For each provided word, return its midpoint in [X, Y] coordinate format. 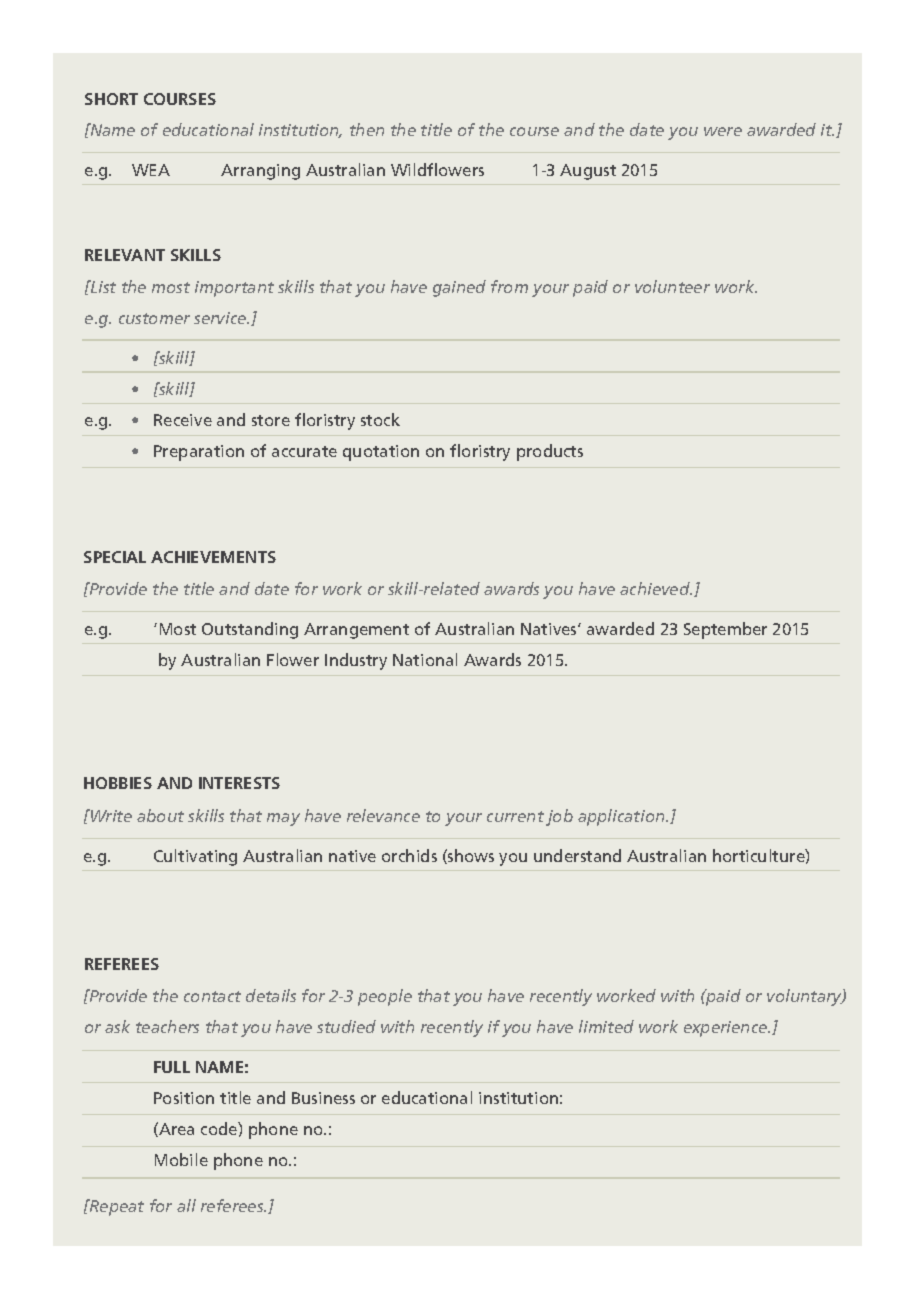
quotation [381, 453]
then [367, 129]
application [622, 817]
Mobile [181, 1159]
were [723, 131]
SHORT [111, 99]
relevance [383, 815]
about [160, 815]
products [550, 452]
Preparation [199, 453]
